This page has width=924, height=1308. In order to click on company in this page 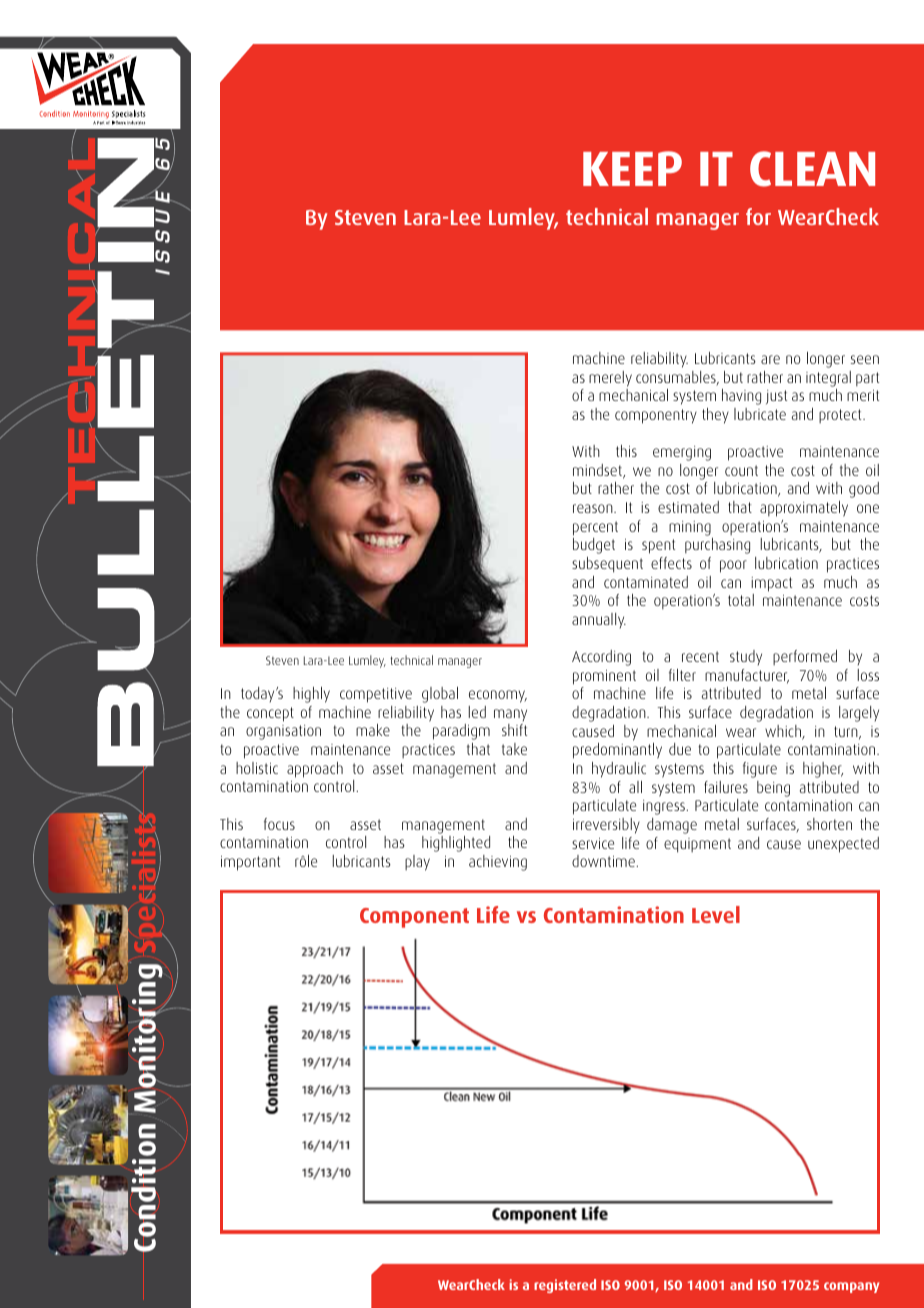, I will do `click(851, 1287)`.
